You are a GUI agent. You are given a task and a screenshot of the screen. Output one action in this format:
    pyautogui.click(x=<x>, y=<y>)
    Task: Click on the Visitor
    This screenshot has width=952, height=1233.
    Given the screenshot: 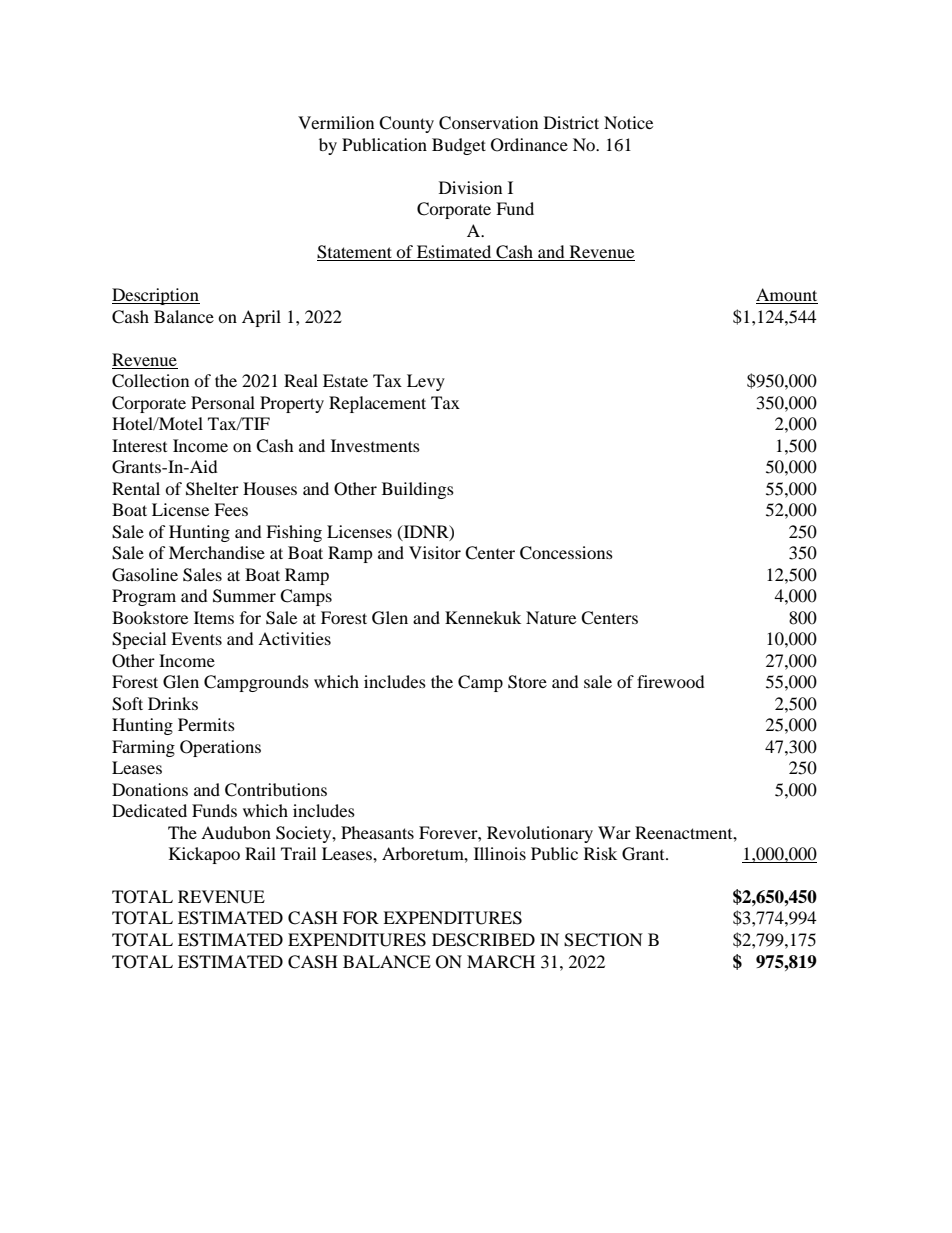 What is the action you would take?
    pyautogui.click(x=435, y=552)
